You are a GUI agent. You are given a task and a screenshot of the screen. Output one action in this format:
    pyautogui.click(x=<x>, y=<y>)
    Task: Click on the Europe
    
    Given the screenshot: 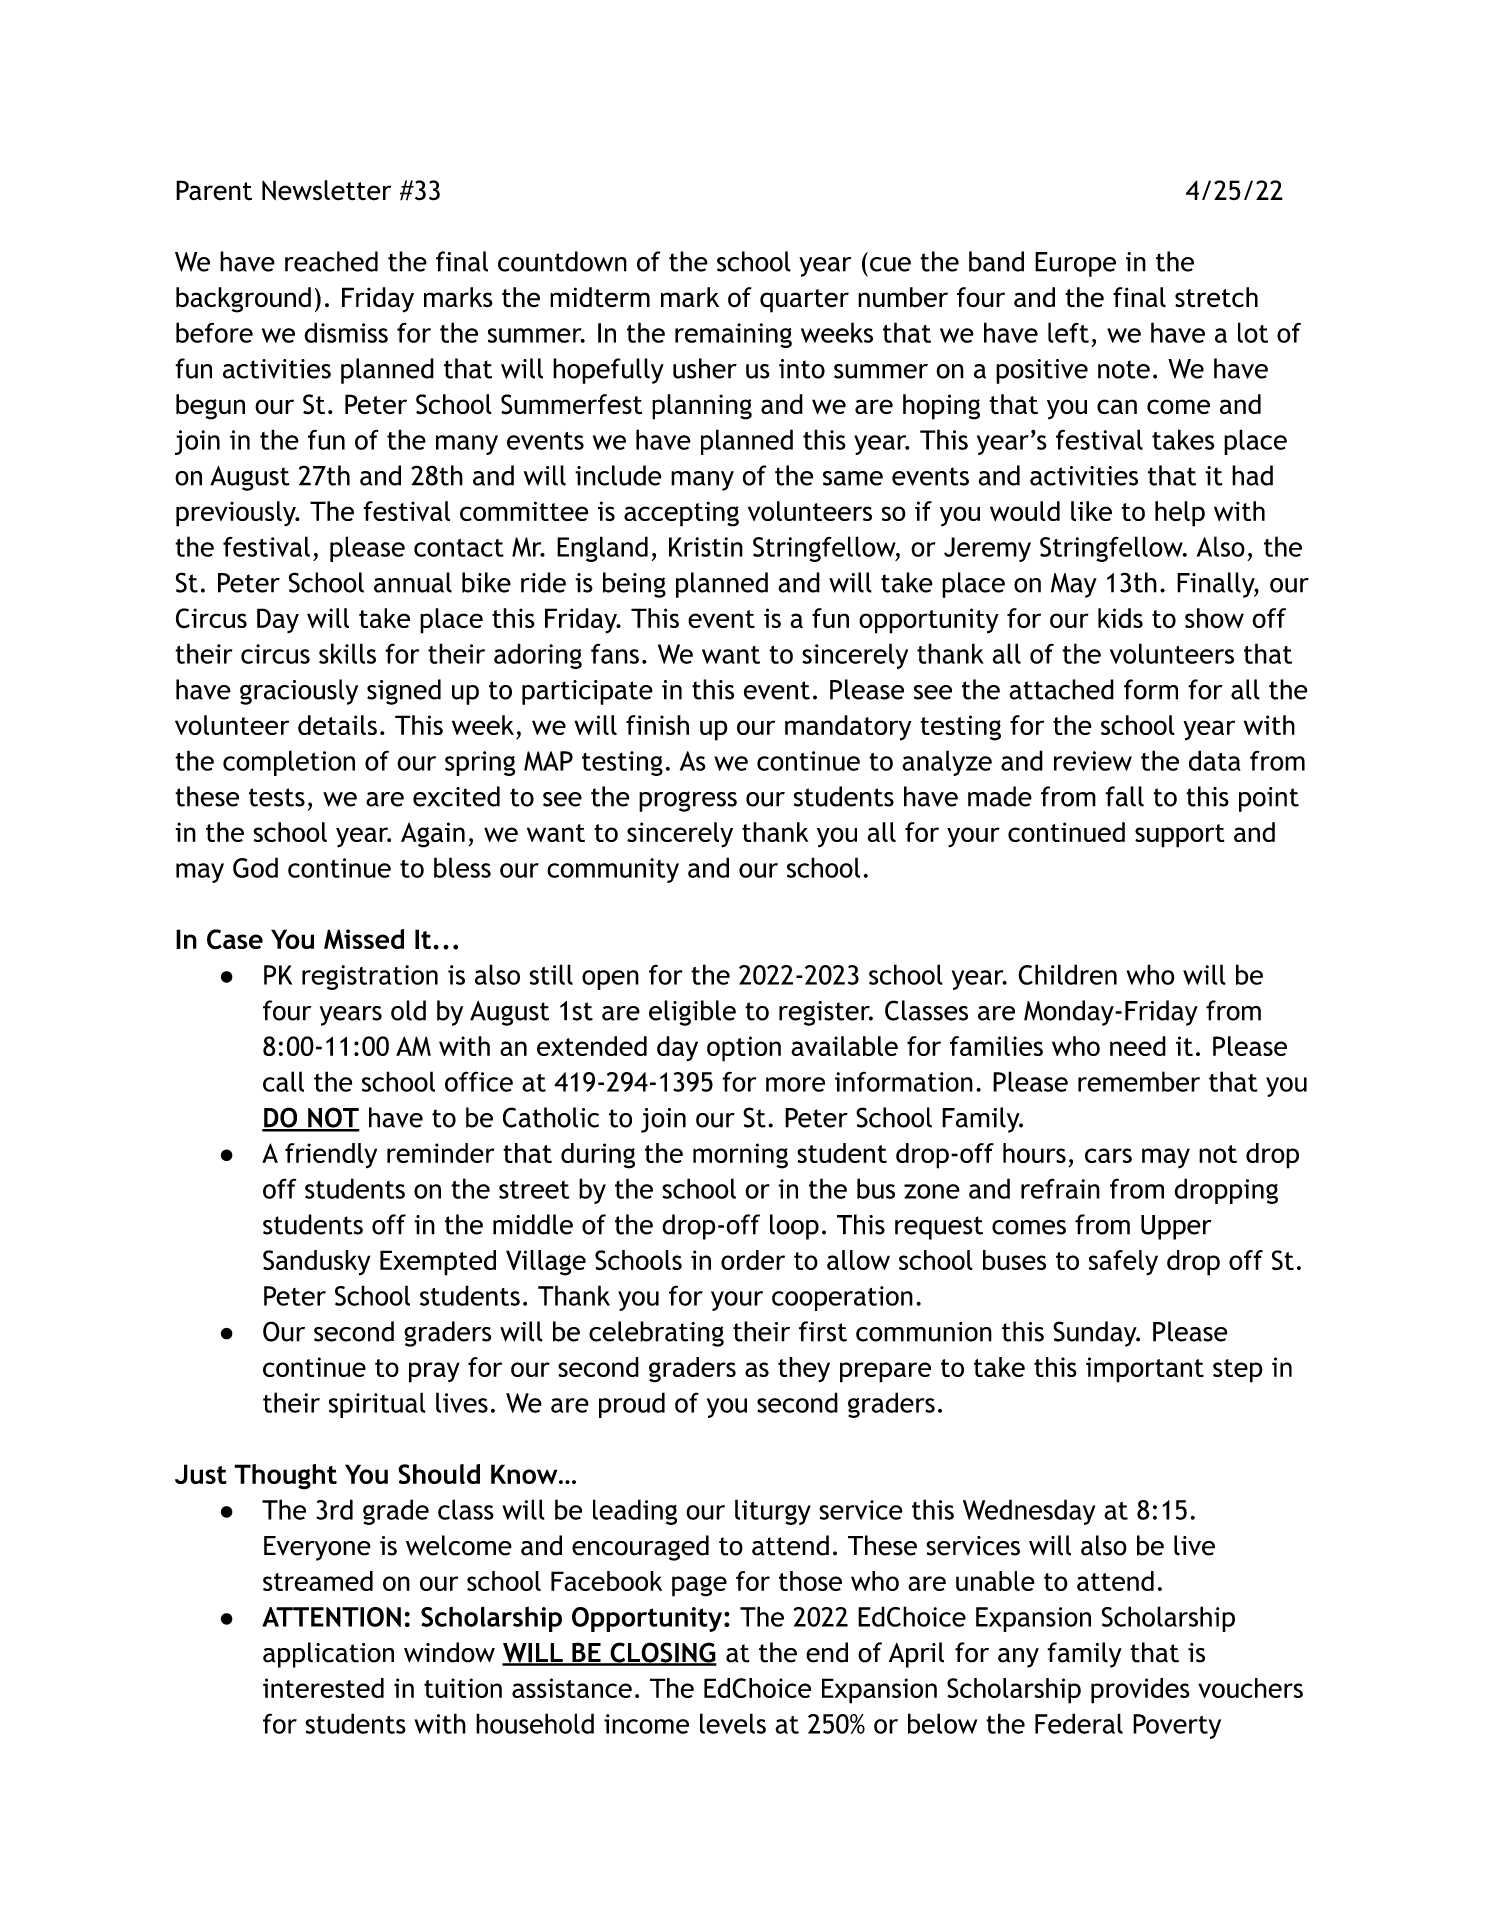 What is the action you would take?
    pyautogui.click(x=1075, y=264)
